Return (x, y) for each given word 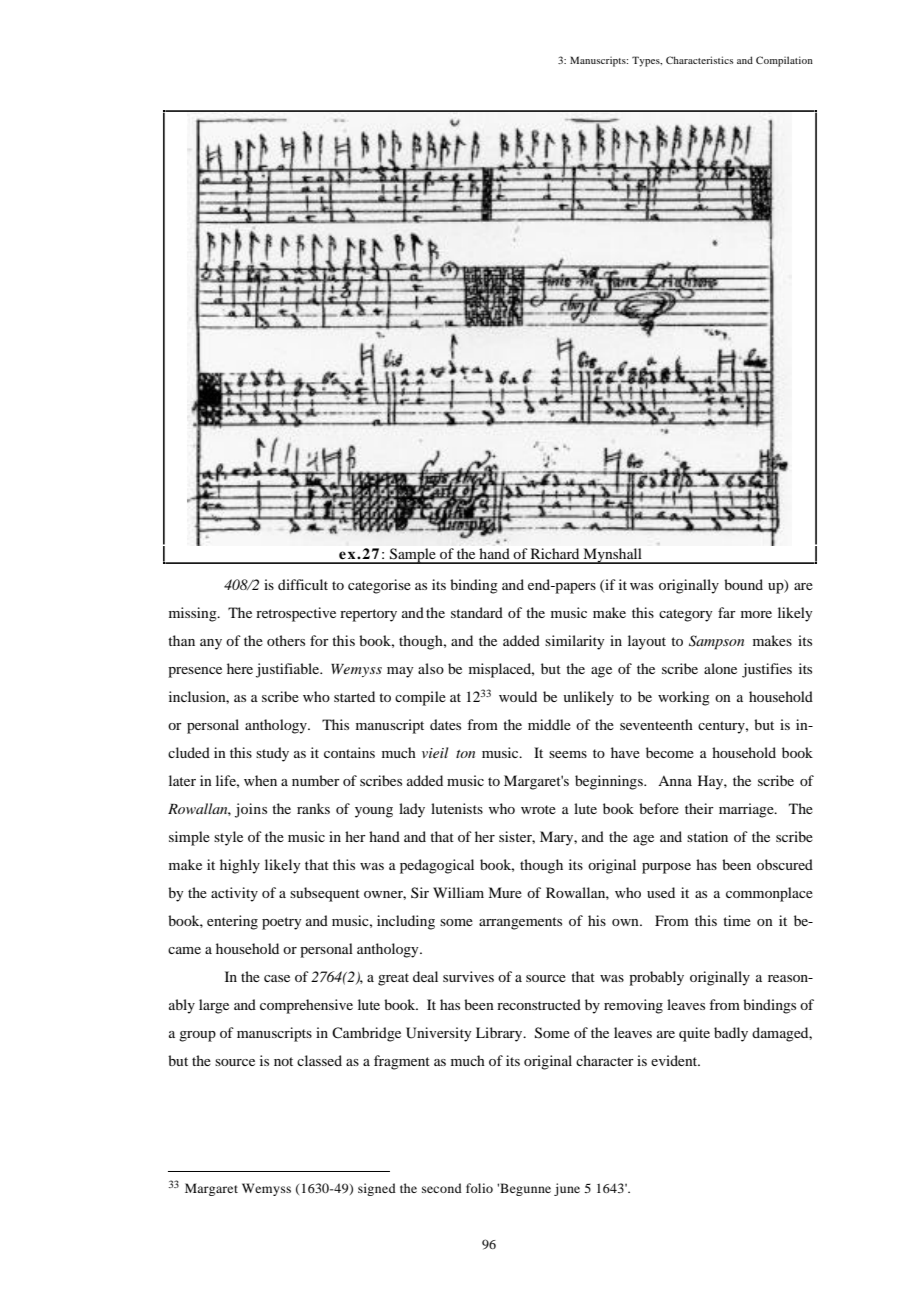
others (286, 640)
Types (647, 61)
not (283, 1061)
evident (675, 1060)
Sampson (716, 642)
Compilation (784, 61)
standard (477, 612)
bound (743, 584)
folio (479, 1188)
